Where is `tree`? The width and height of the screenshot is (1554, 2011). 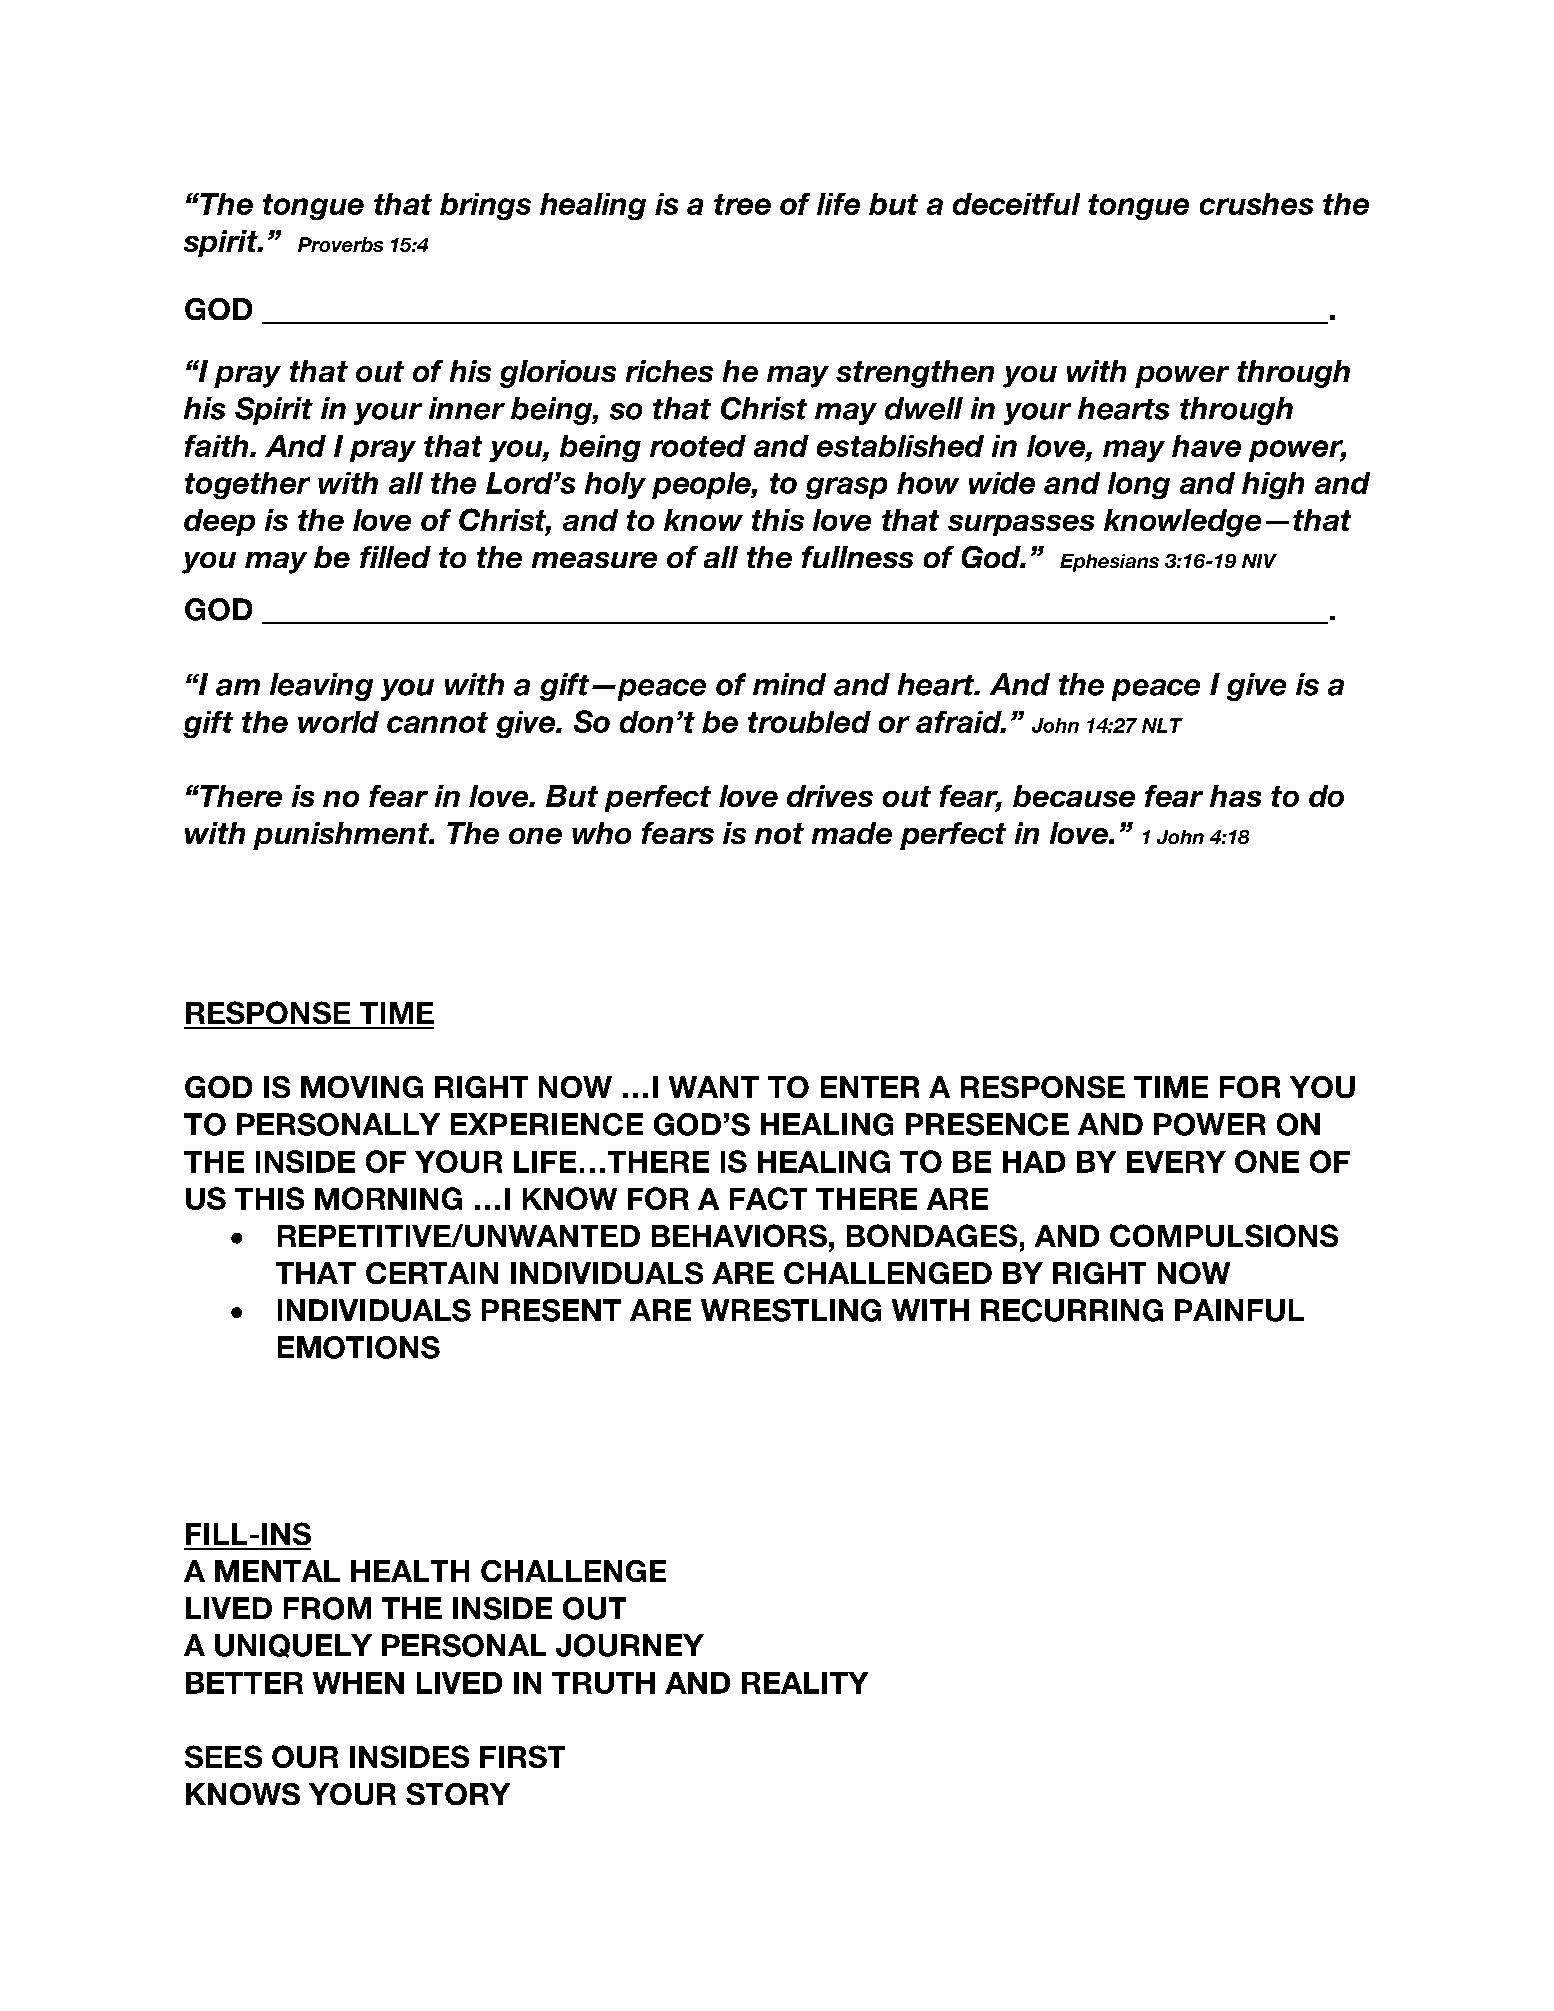
tree is located at coordinates (742, 204).
